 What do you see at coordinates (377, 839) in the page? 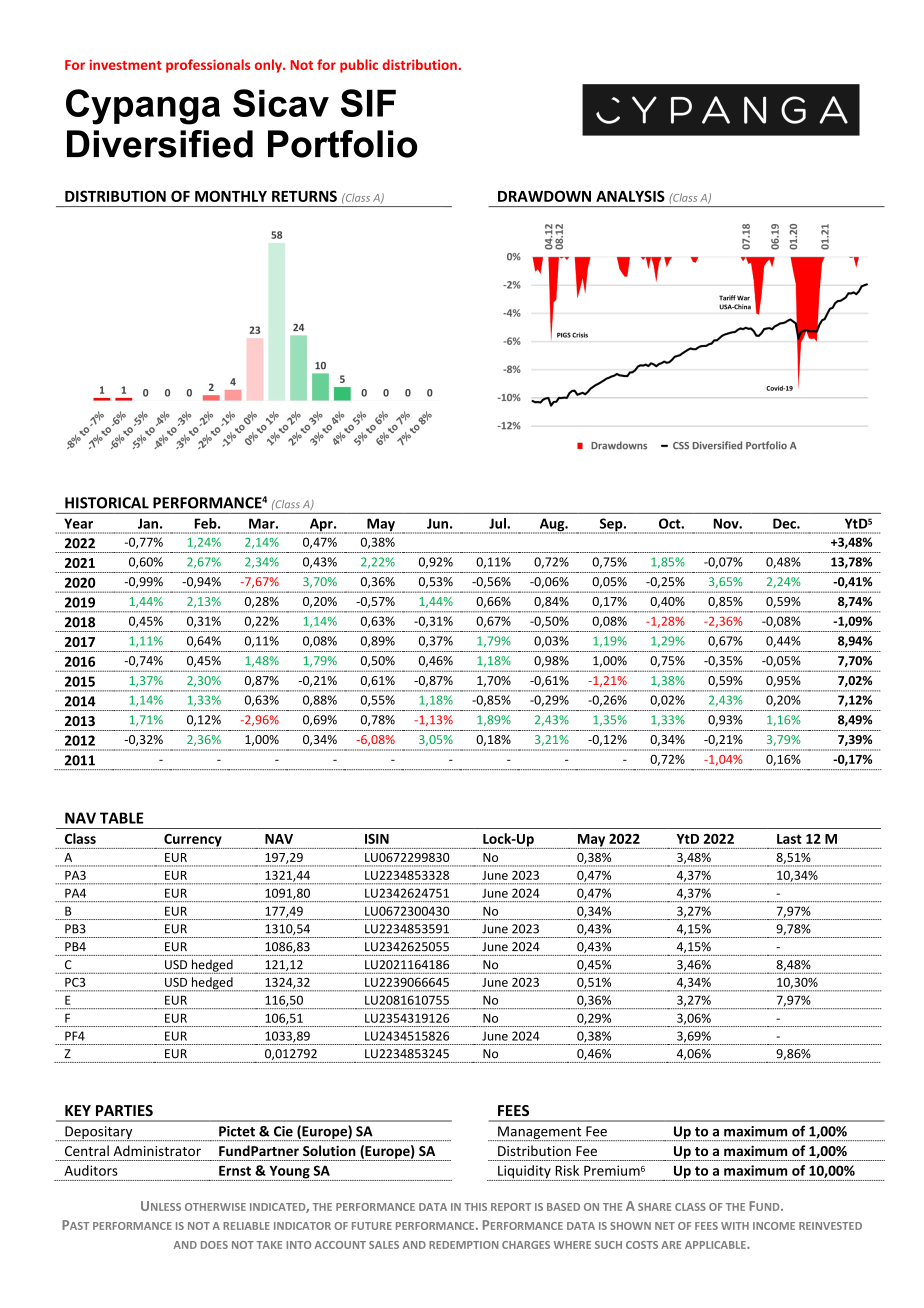
I see `ISIN` at bounding box center [377, 839].
